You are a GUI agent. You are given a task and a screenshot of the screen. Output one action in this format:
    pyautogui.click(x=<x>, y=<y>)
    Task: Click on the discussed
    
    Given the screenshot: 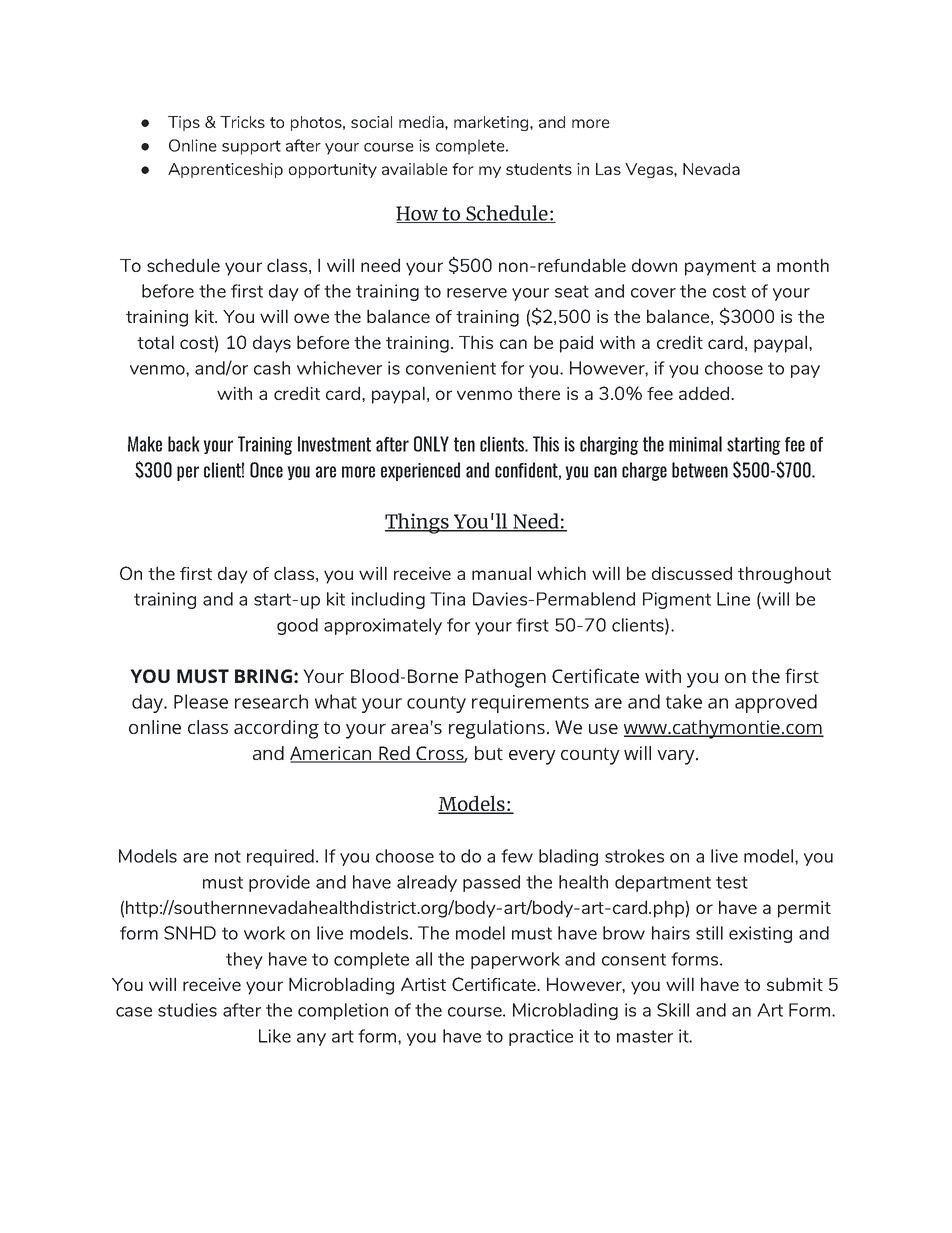 What is the action you would take?
    pyautogui.click(x=692, y=573)
